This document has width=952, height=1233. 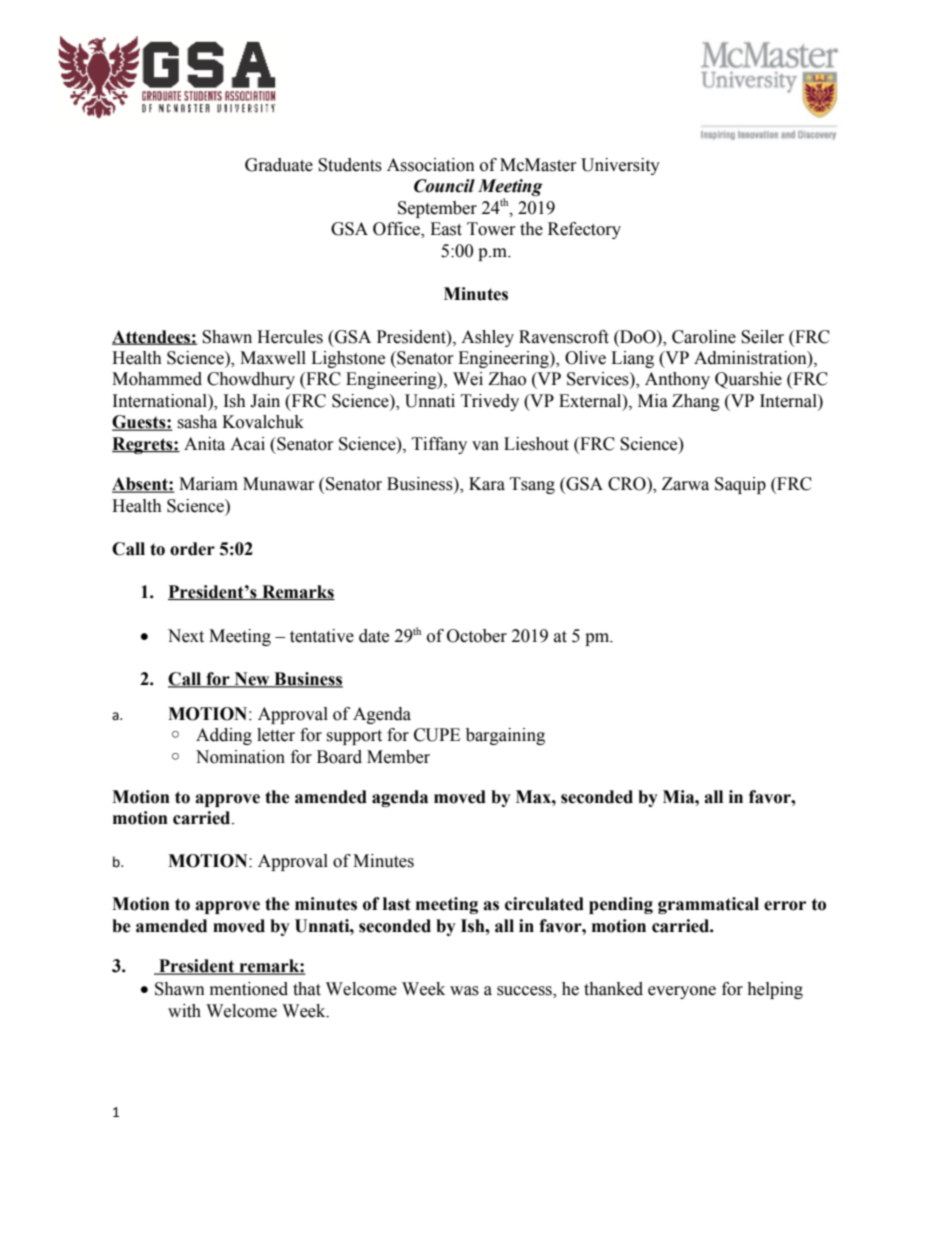 What do you see at coordinates (532, 485) in the document?
I see `Tsang` at bounding box center [532, 485].
